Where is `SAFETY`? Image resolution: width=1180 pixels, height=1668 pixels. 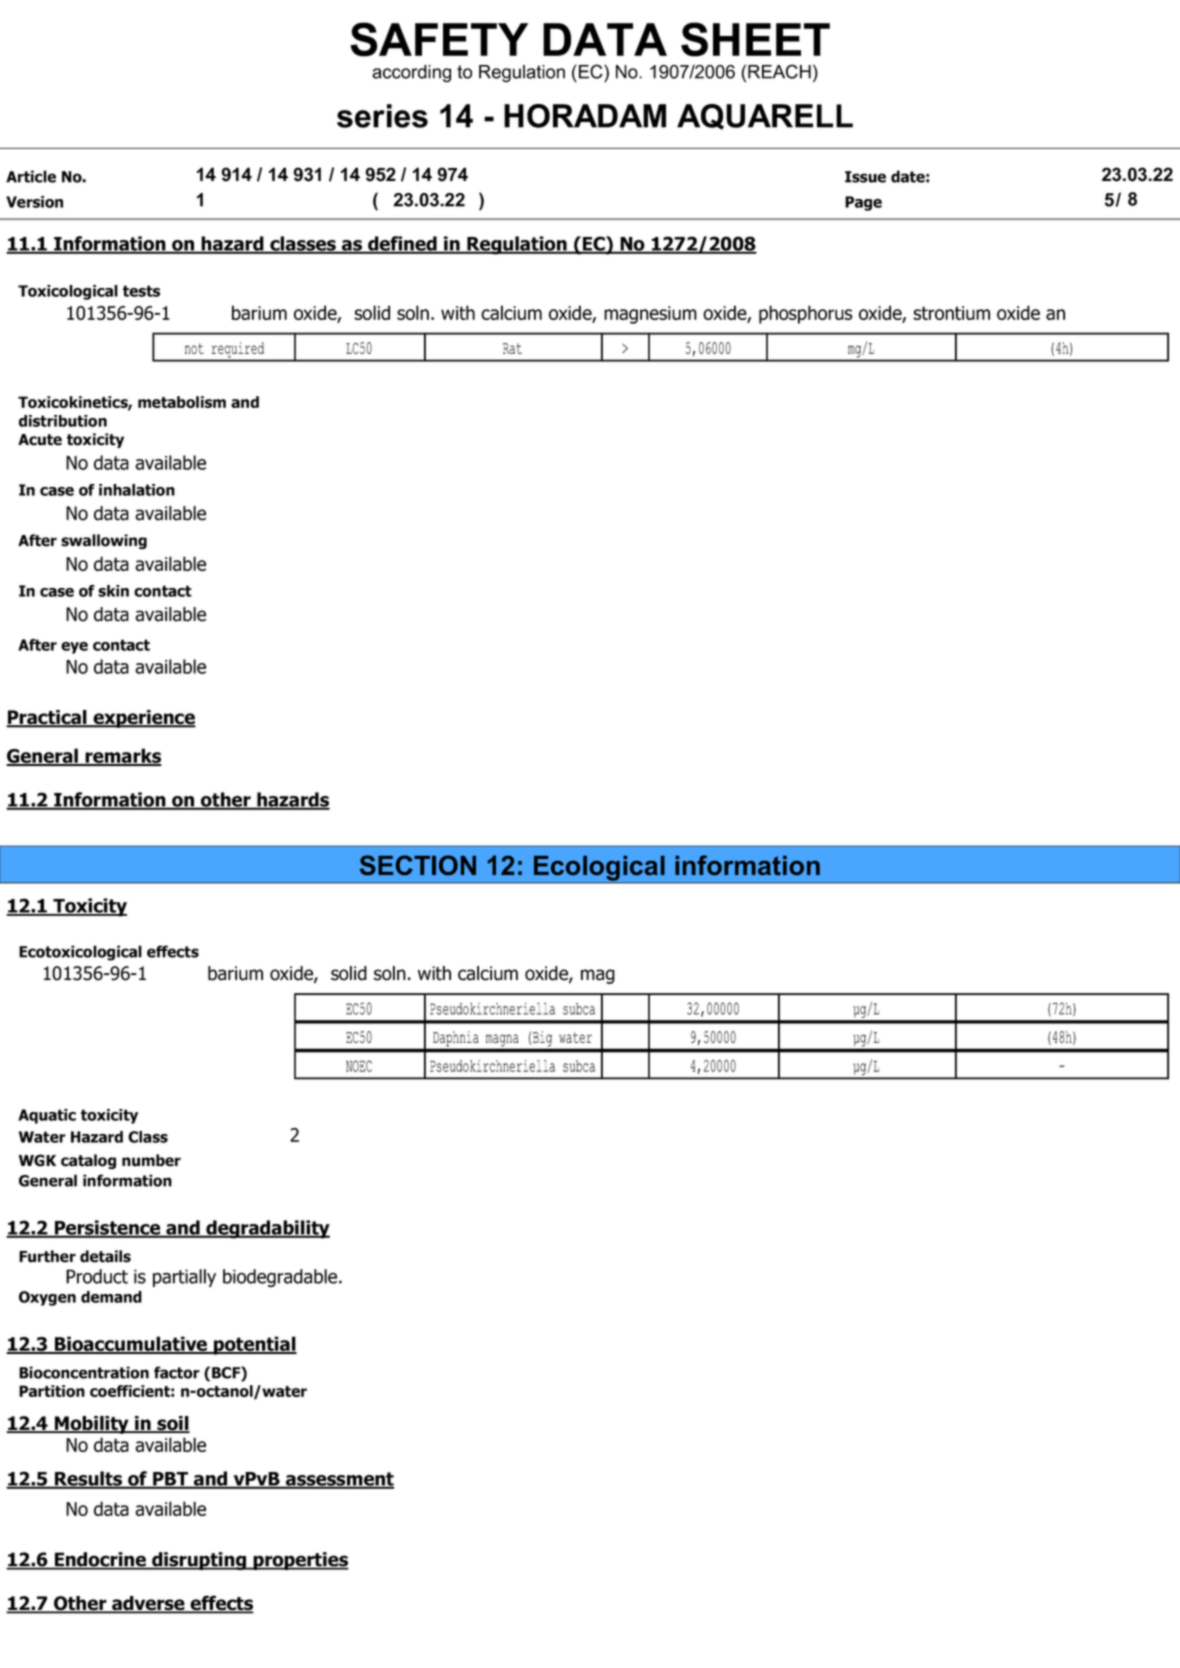
SAFETY is located at coordinates (439, 39).
